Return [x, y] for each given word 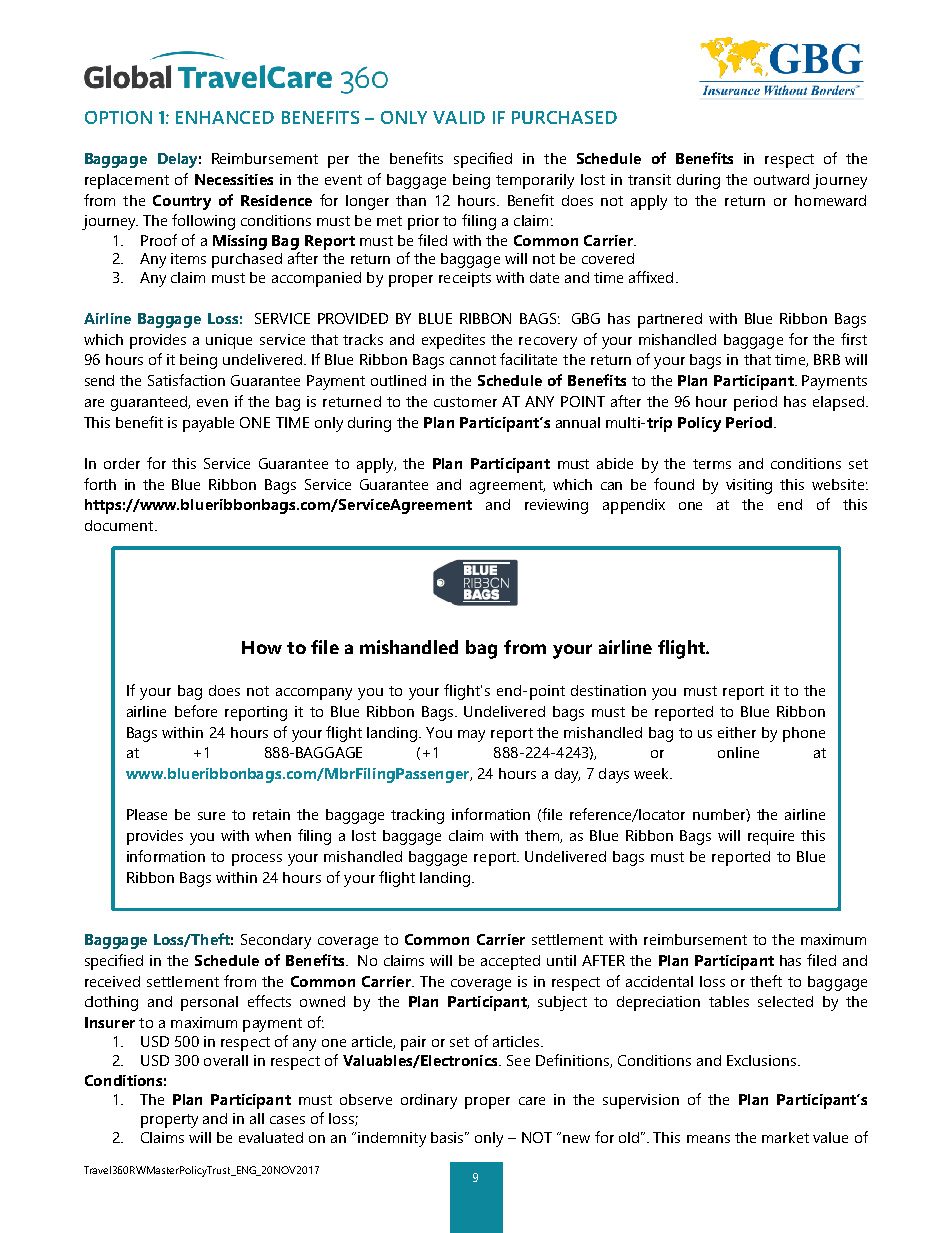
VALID [459, 117]
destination [608, 690]
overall [226, 1060]
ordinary [429, 1101]
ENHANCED [225, 117]
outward [781, 179]
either [737, 732]
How [262, 647]
